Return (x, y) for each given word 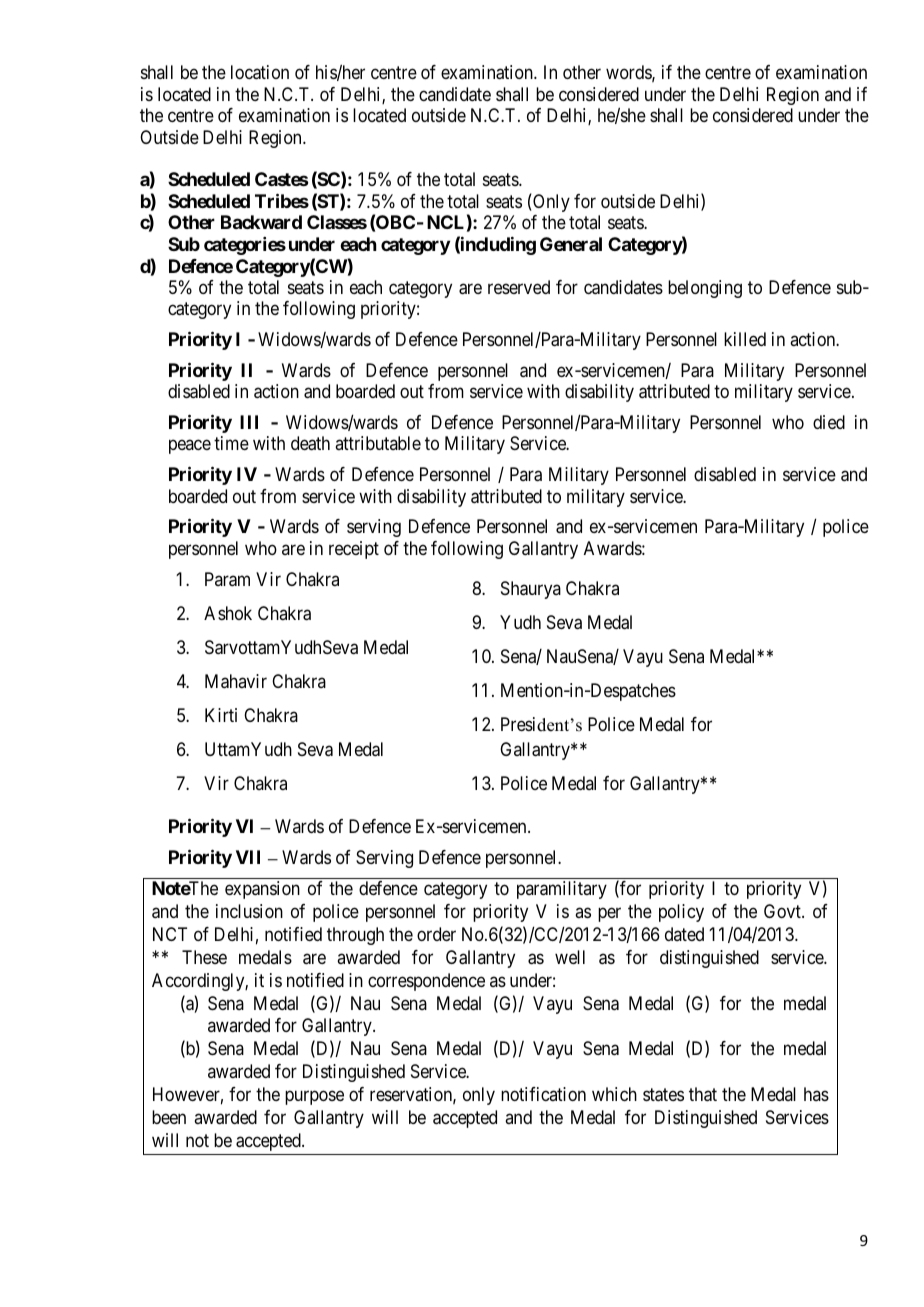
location (260, 72)
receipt (354, 550)
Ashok (228, 613)
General (571, 244)
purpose (314, 1098)
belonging (705, 289)
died (829, 422)
